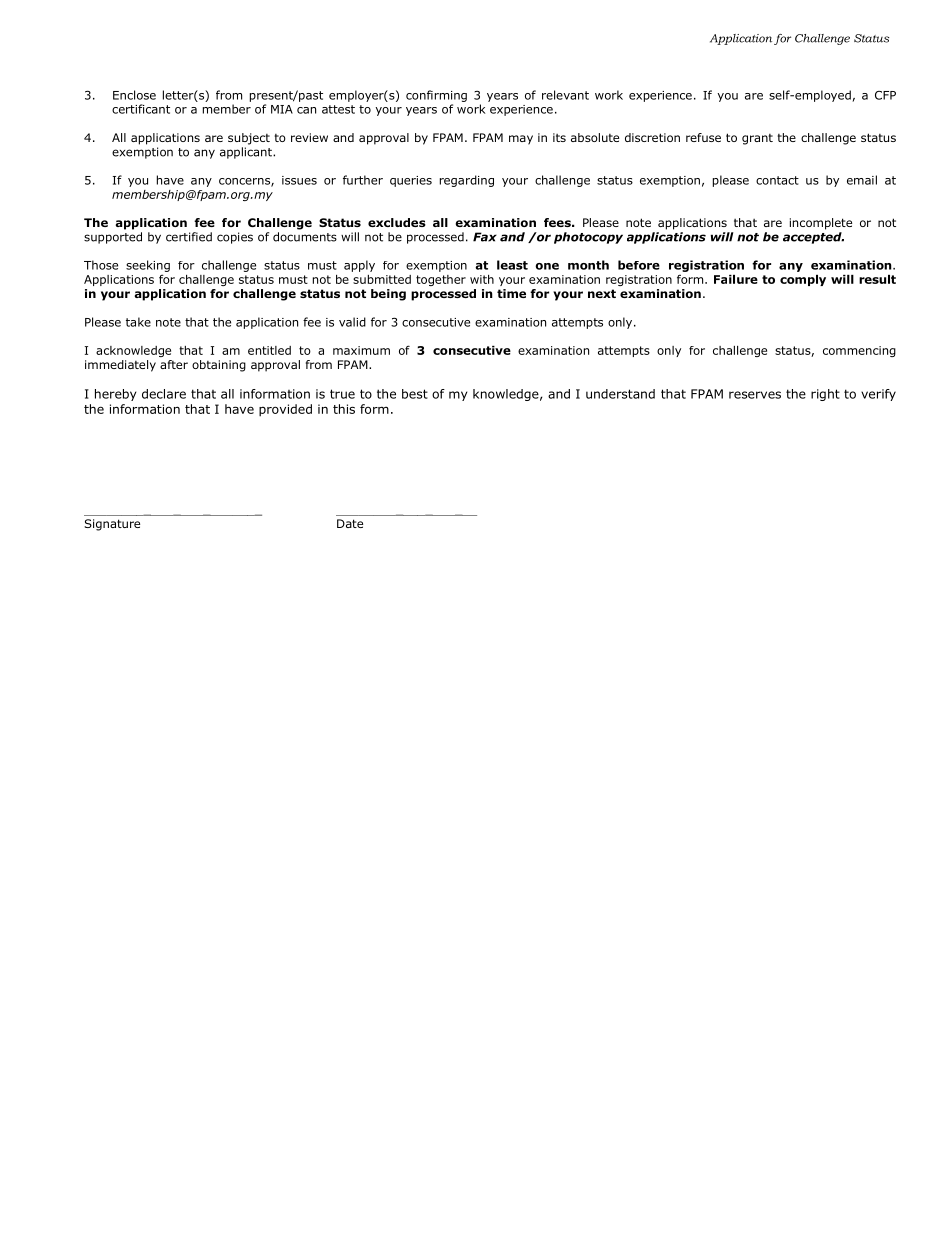  Describe the element at coordinates (885, 95) in the document. I see `CFP` at that location.
